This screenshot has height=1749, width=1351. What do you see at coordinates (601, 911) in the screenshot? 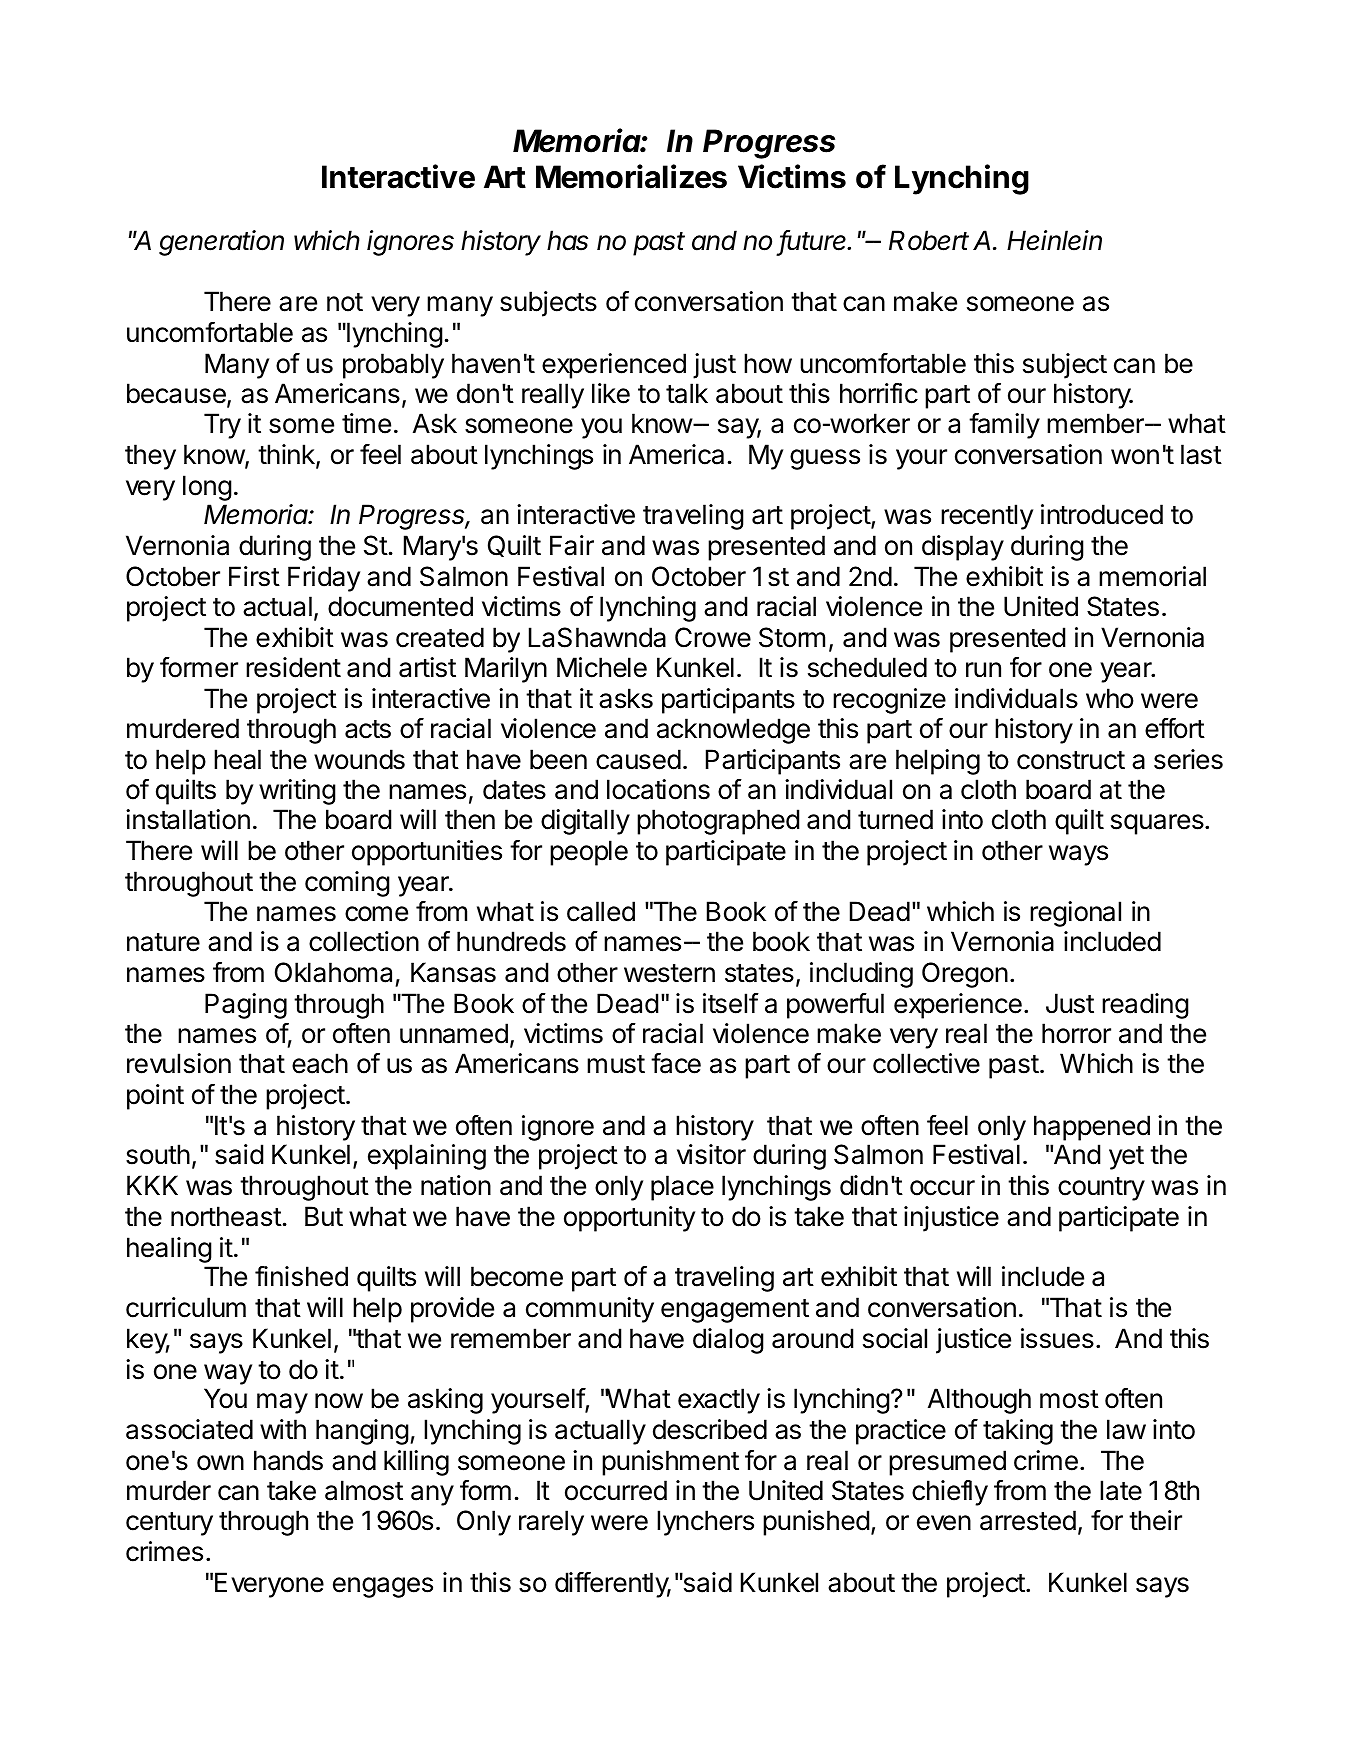
I see `called` at bounding box center [601, 911].
